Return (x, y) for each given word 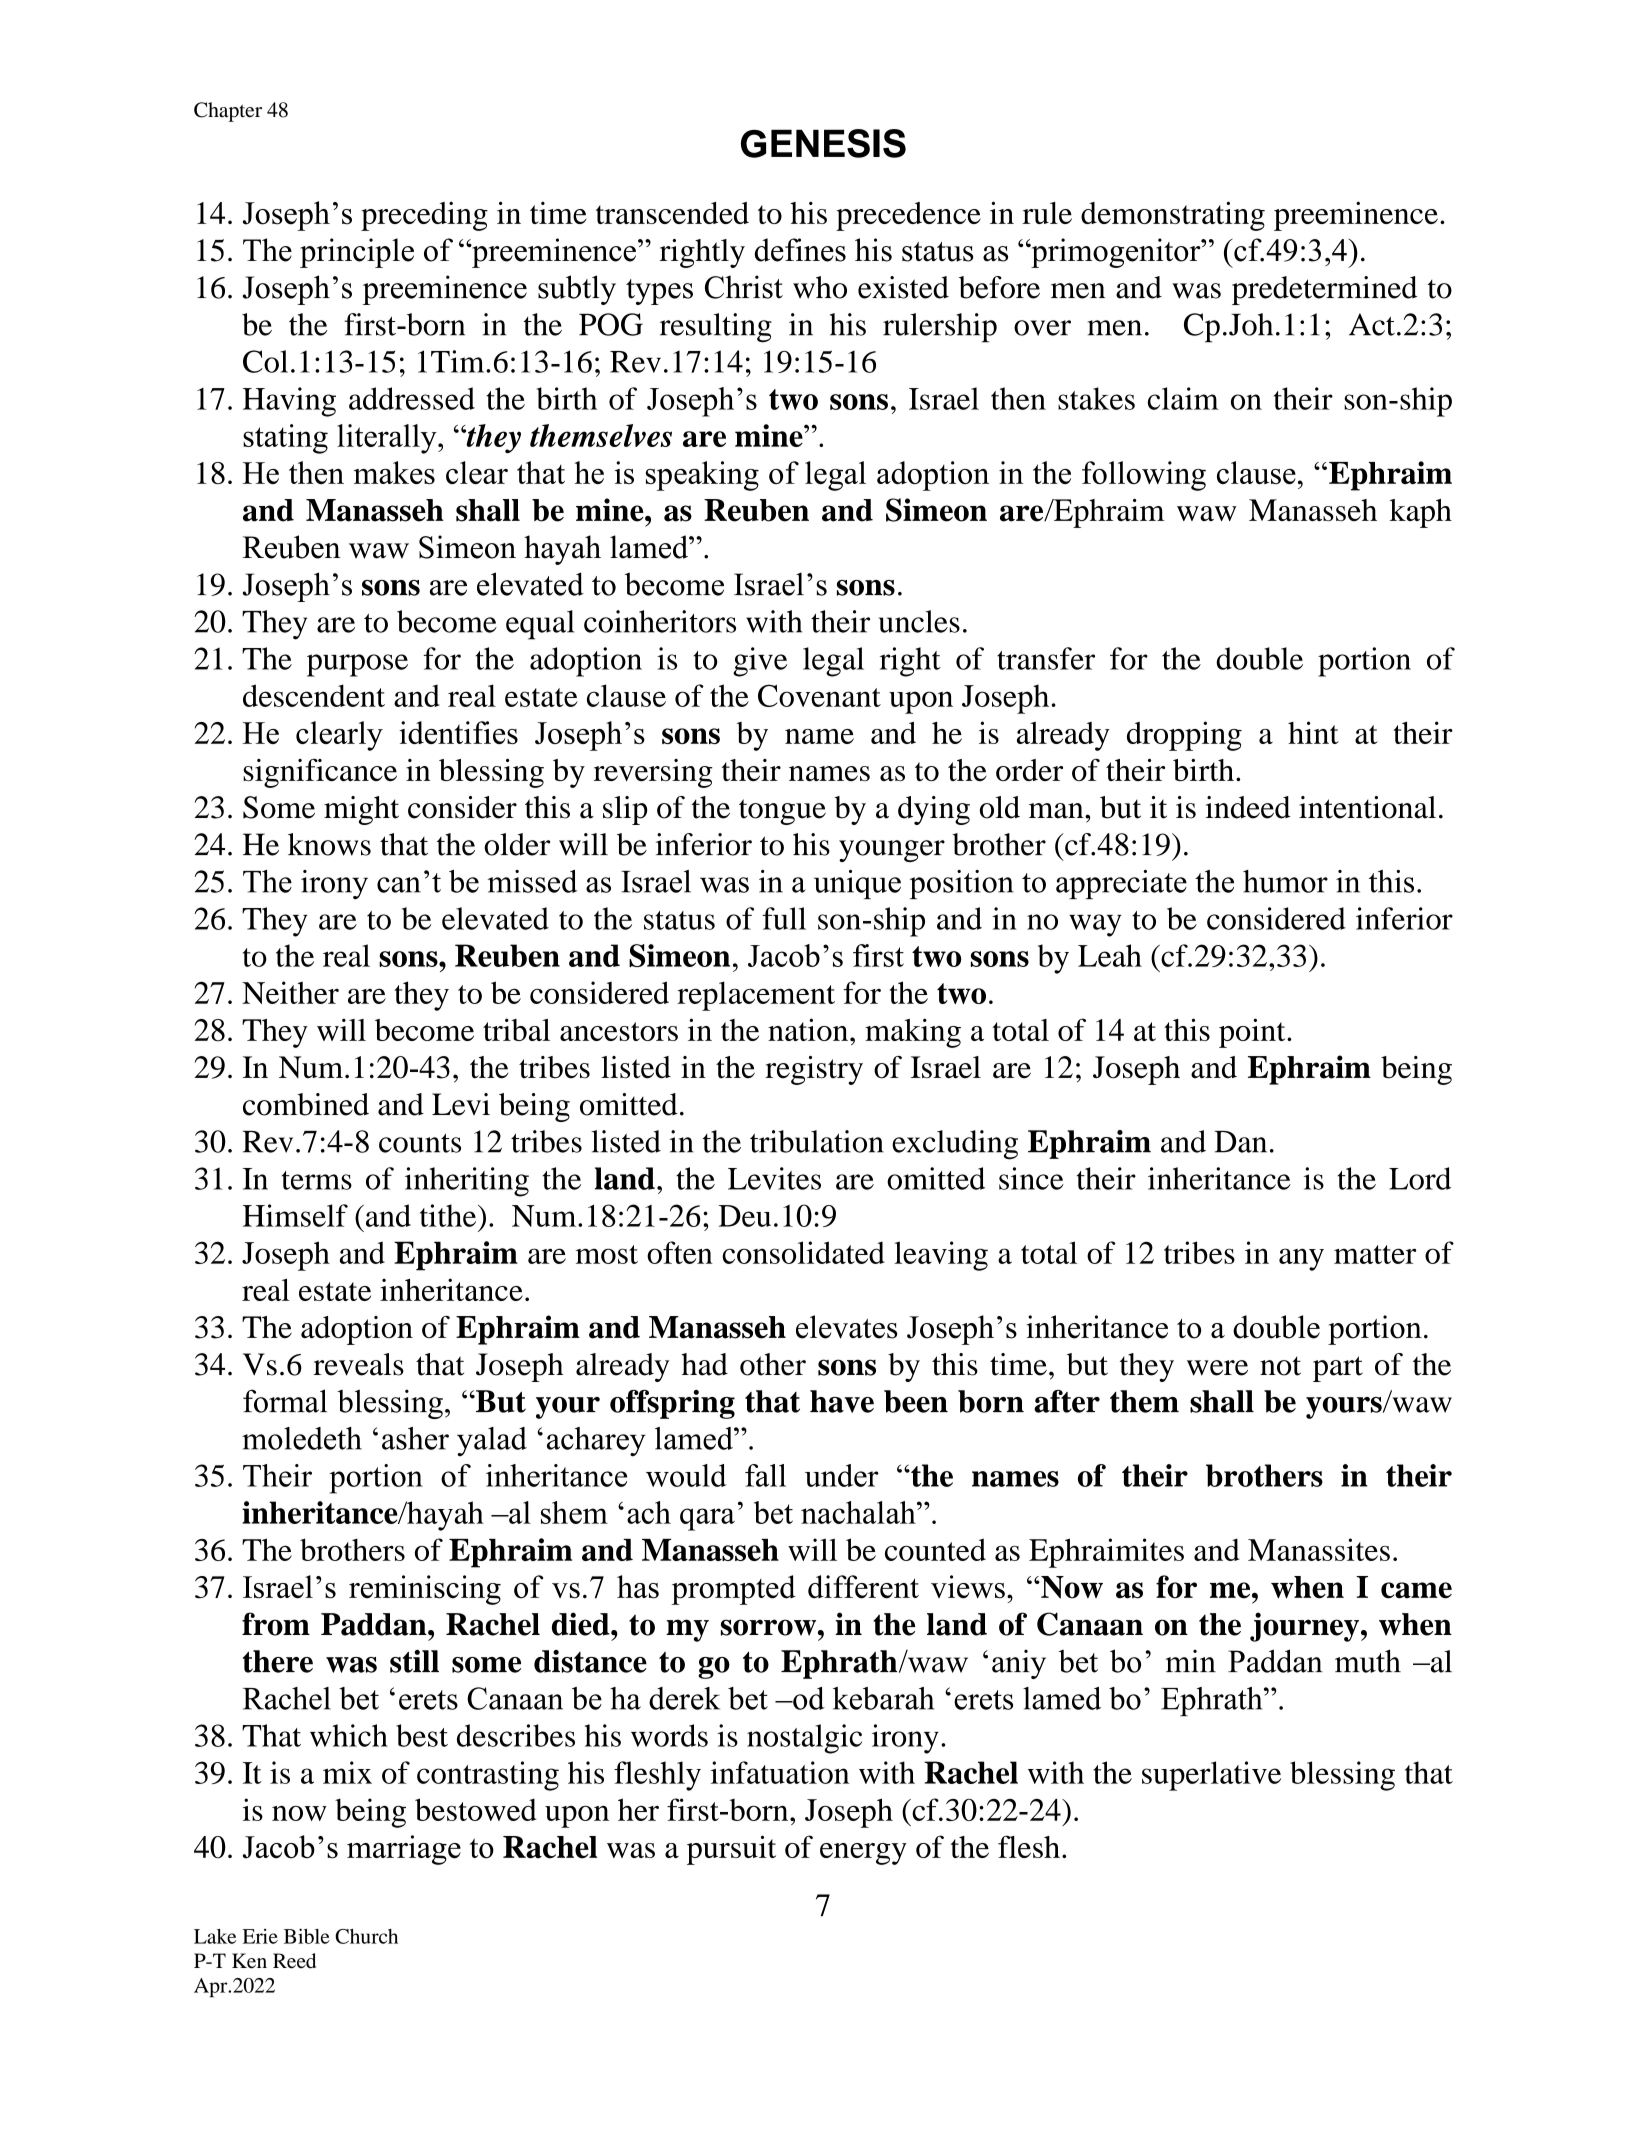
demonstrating (1173, 216)
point (1253, 1033)
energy (863, 1854)
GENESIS (823, 143)
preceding (424, 216)
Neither (290, 992)
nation (809, 1029)
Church (366, 1936)
